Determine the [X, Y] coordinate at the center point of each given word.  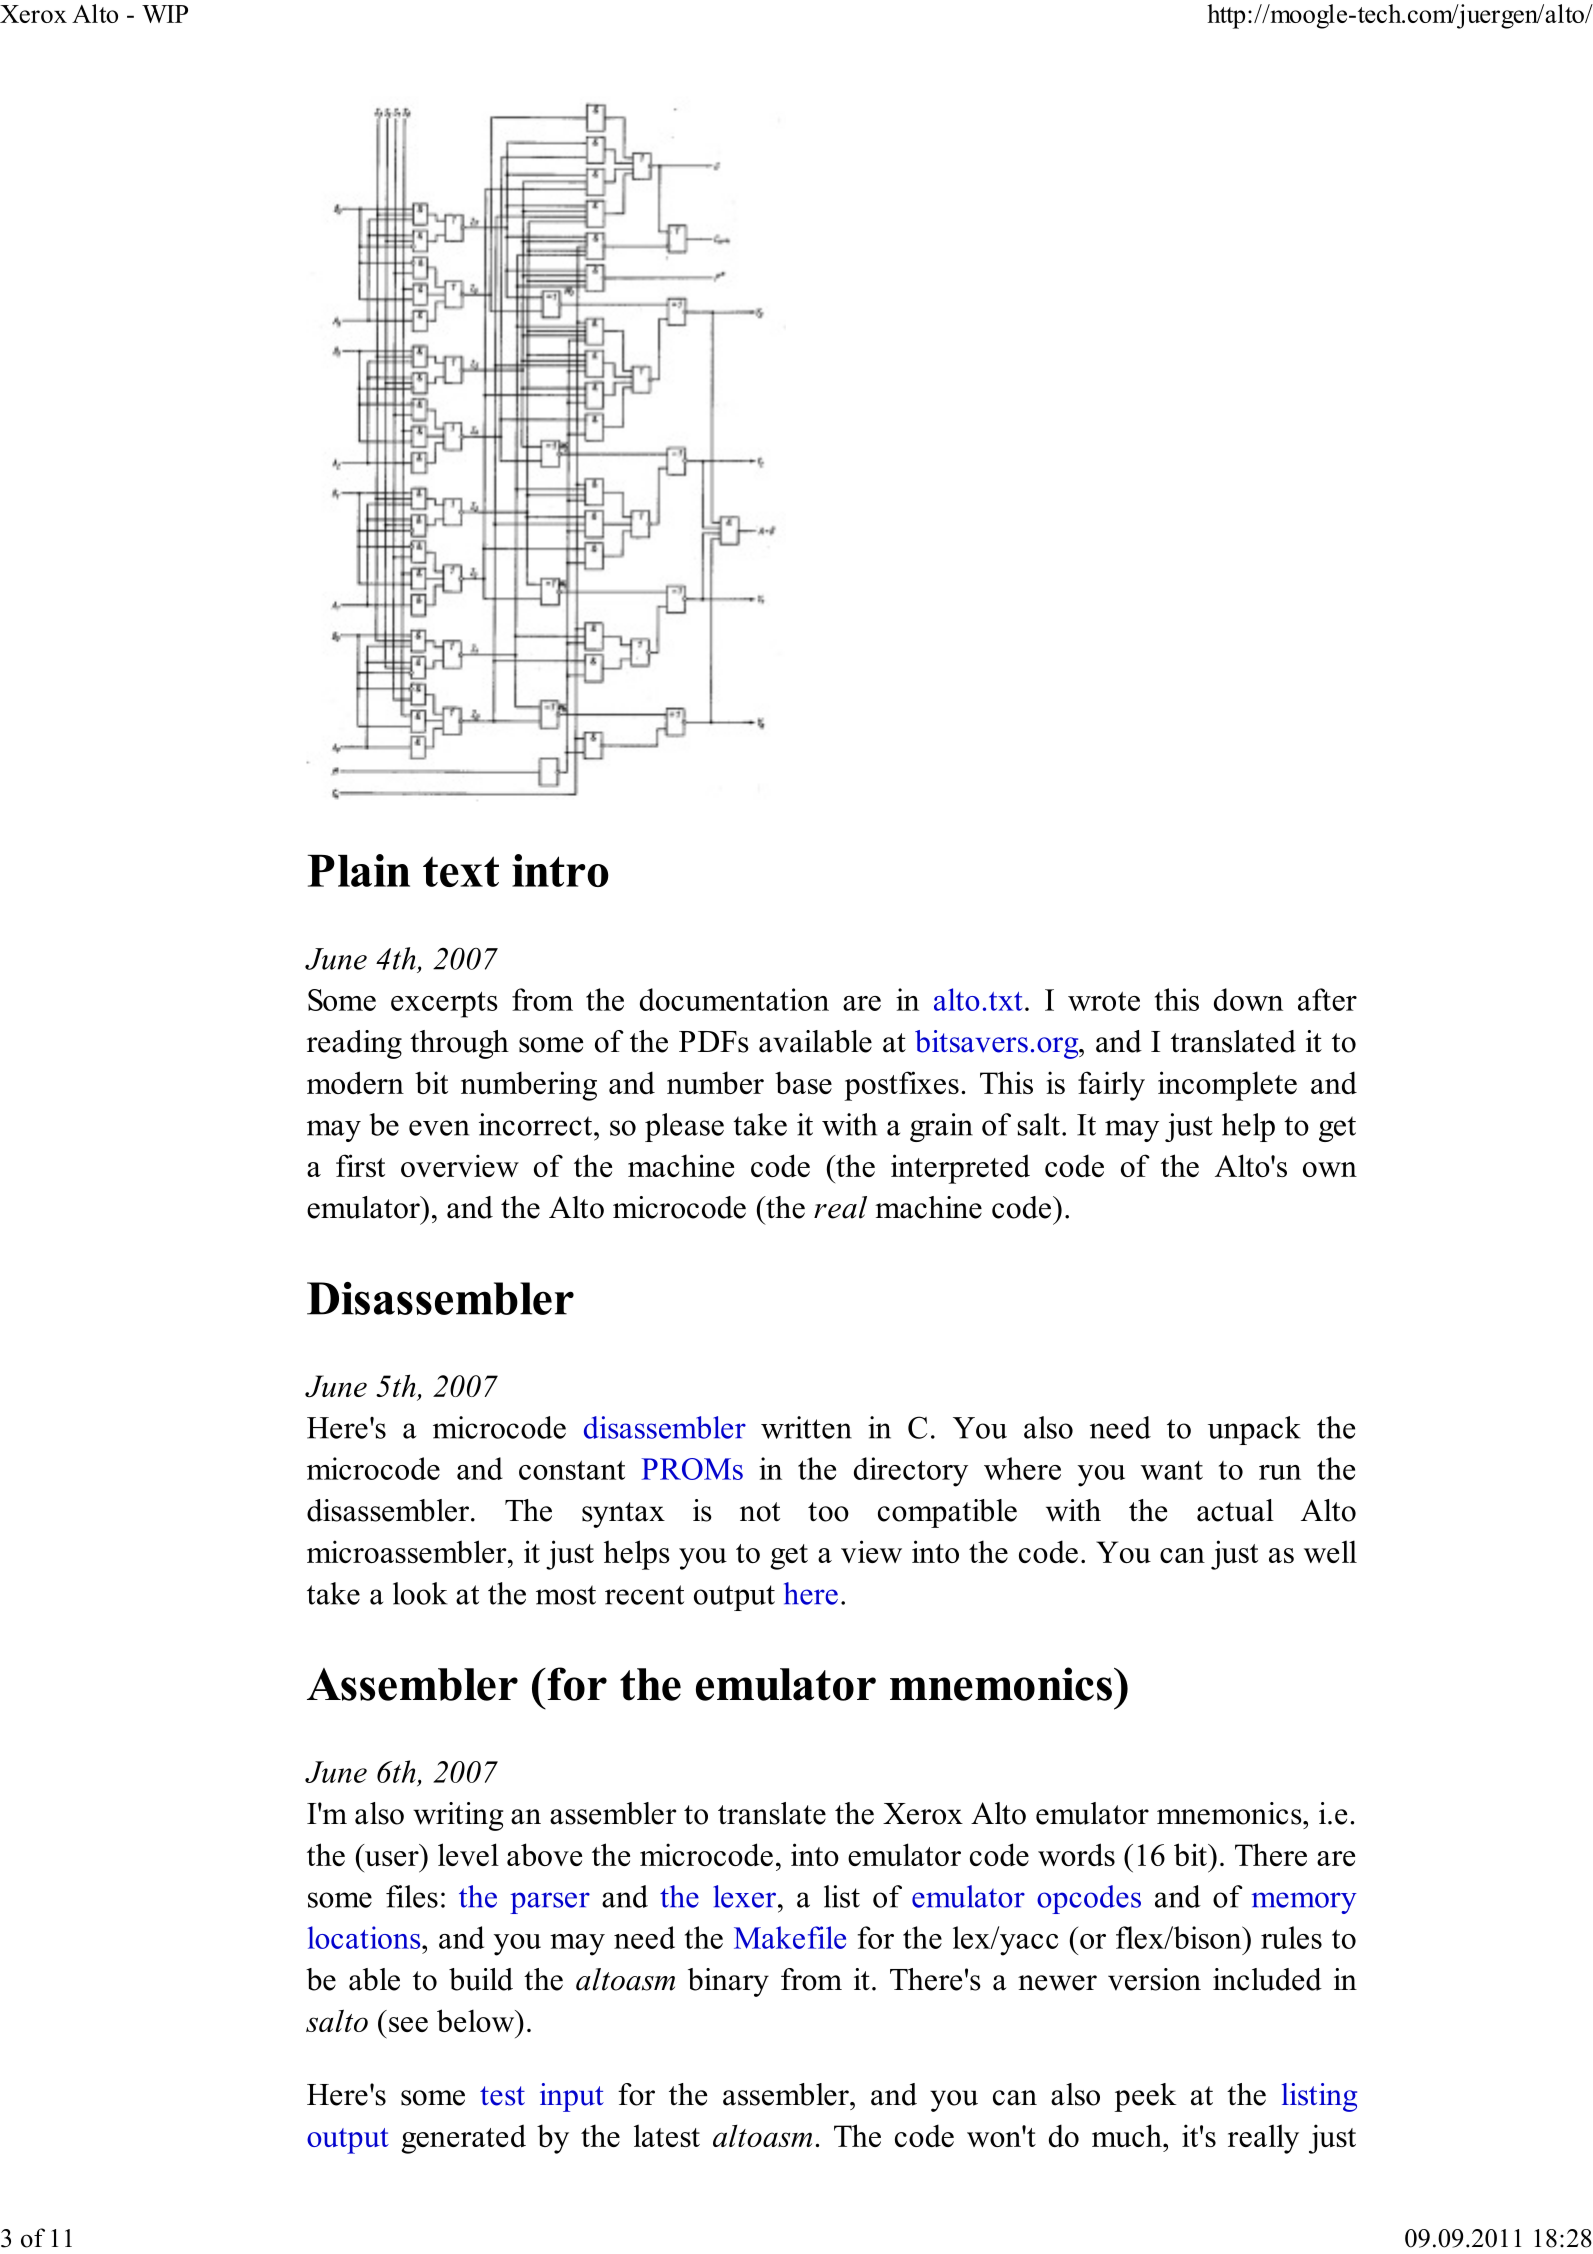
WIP [165, 14]
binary [728, 1982]
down [1248, 999]
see [408, 2024]
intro [560, 870]
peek [1145, 2097]
